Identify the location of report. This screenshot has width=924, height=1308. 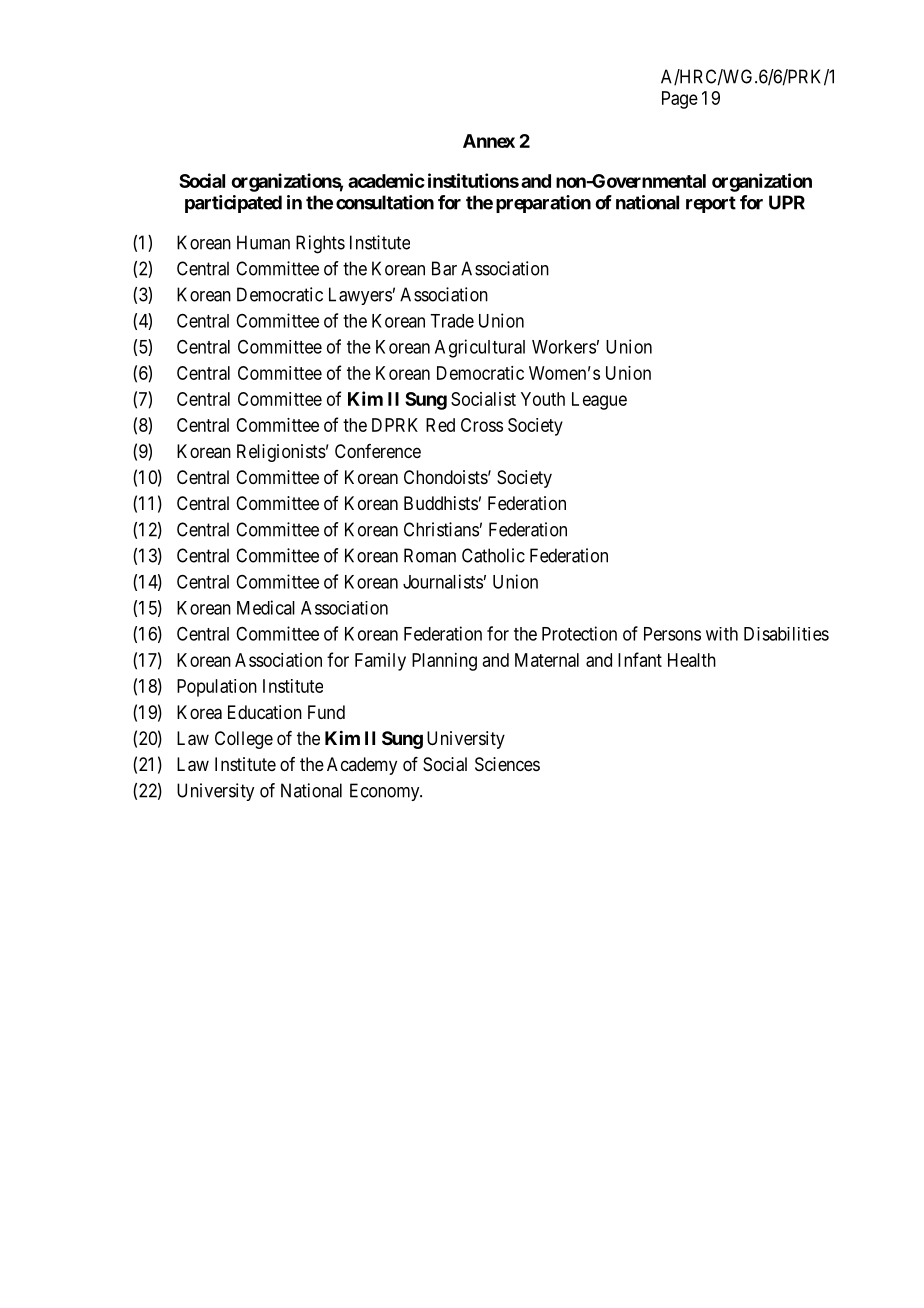
(711, 204).
